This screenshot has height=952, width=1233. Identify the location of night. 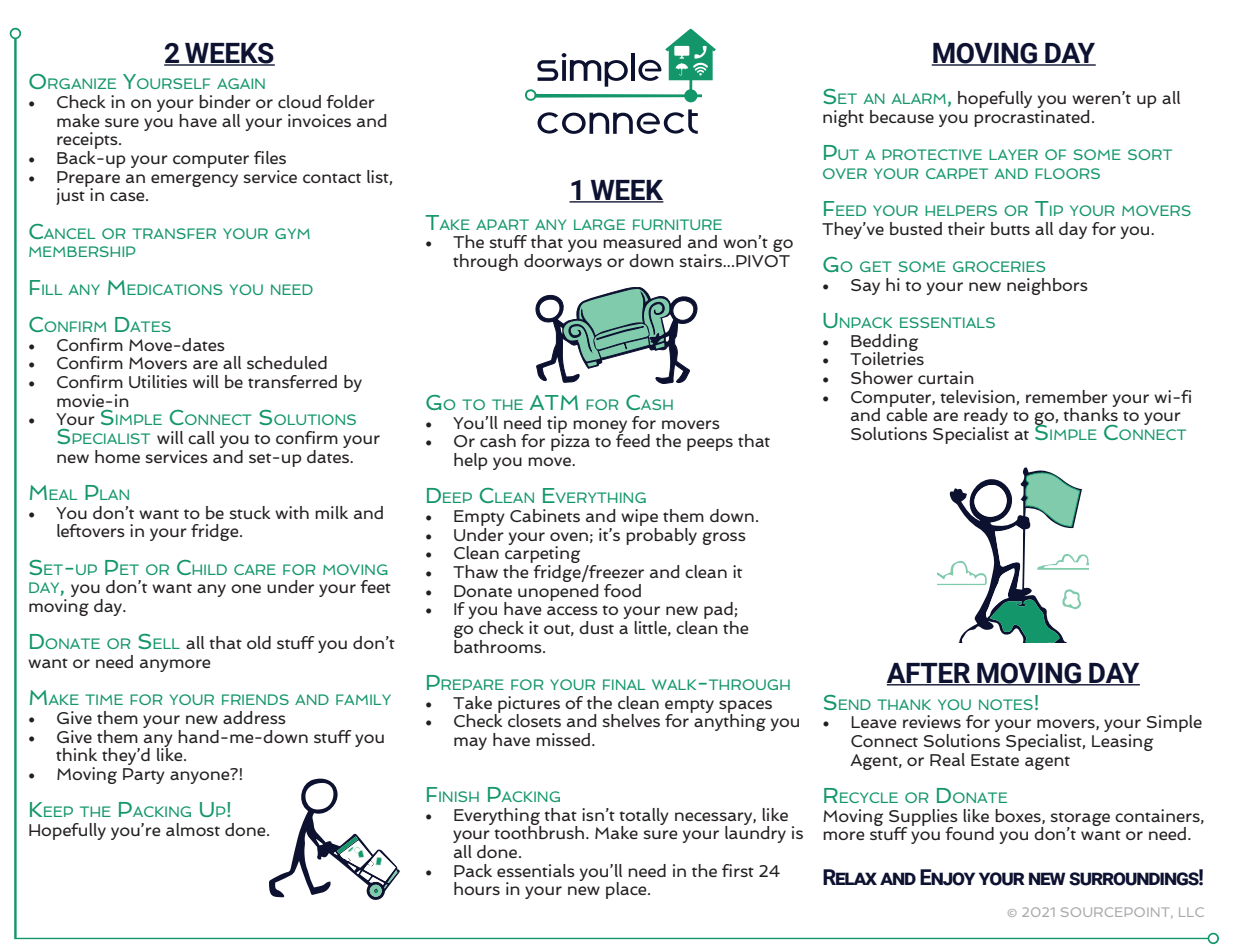
(843, 118).
